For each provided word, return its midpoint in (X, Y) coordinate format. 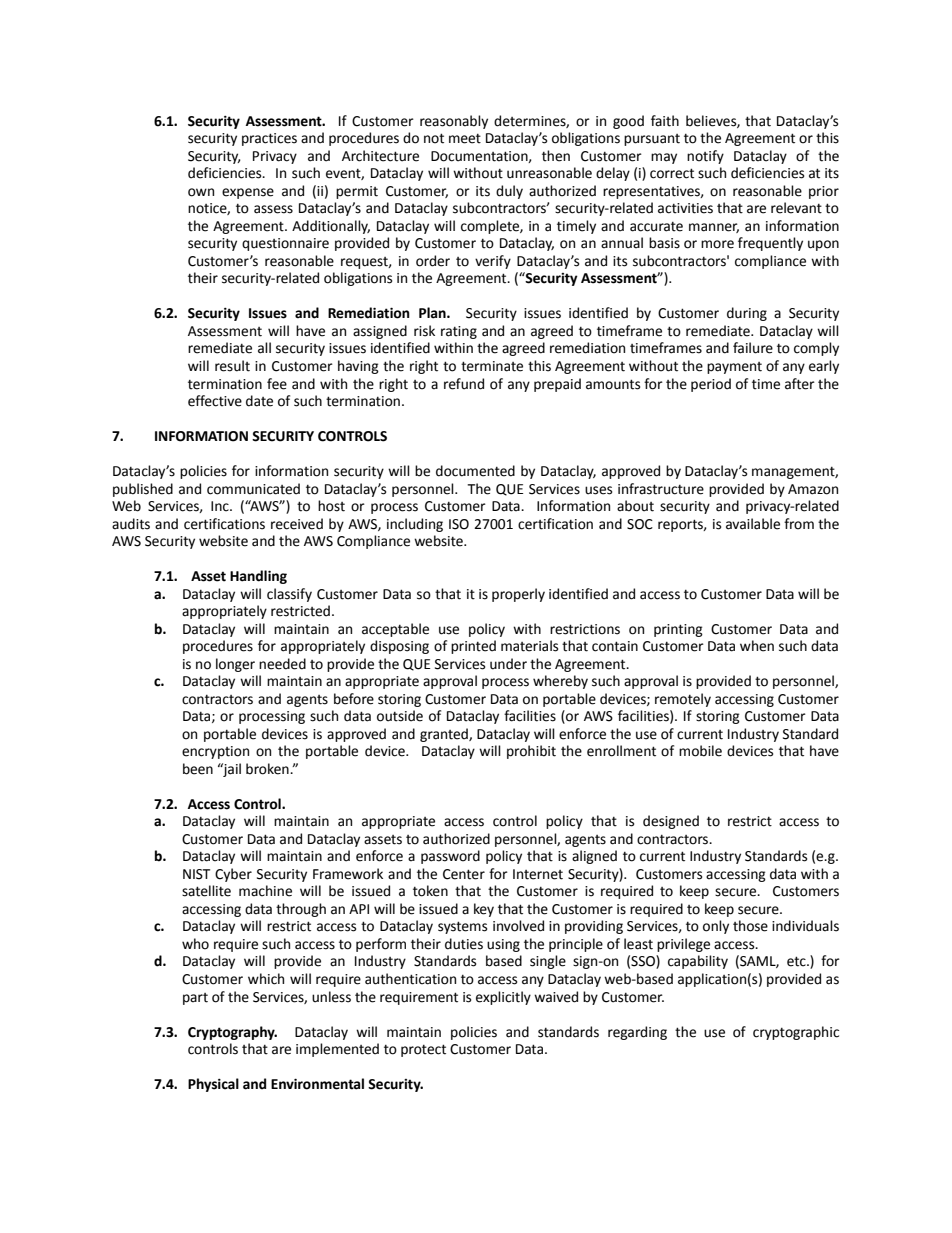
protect (423, 1050)
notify (705, 157)
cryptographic (796, 1033)
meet (465, 139)
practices (269, 139)
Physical (213, 1085)
